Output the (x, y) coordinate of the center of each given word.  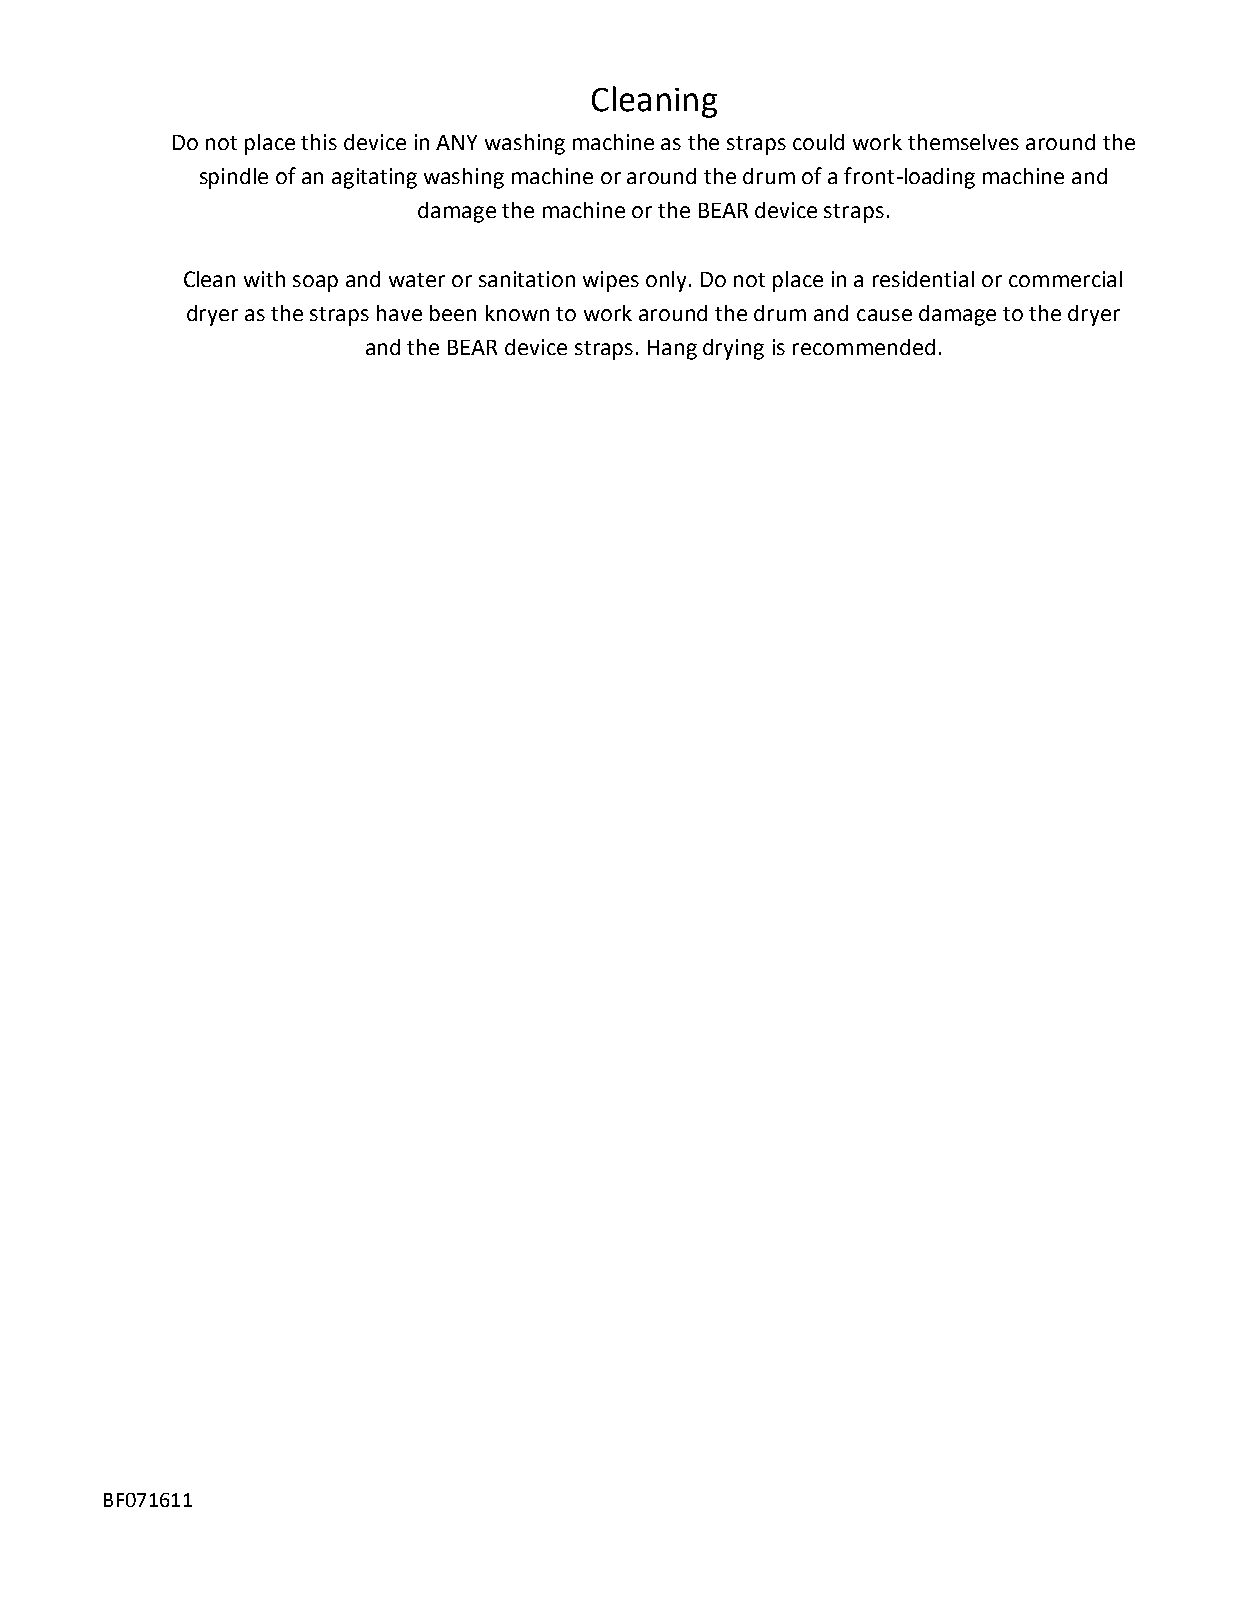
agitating (374, 178)
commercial (1065, 279)
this (319, 142)
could (818, 142)
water (417, 280)
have (399, 313)
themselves (963, 142)
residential (923, 279)
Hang (672, 350)
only (668, 281)
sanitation (527, 279)
